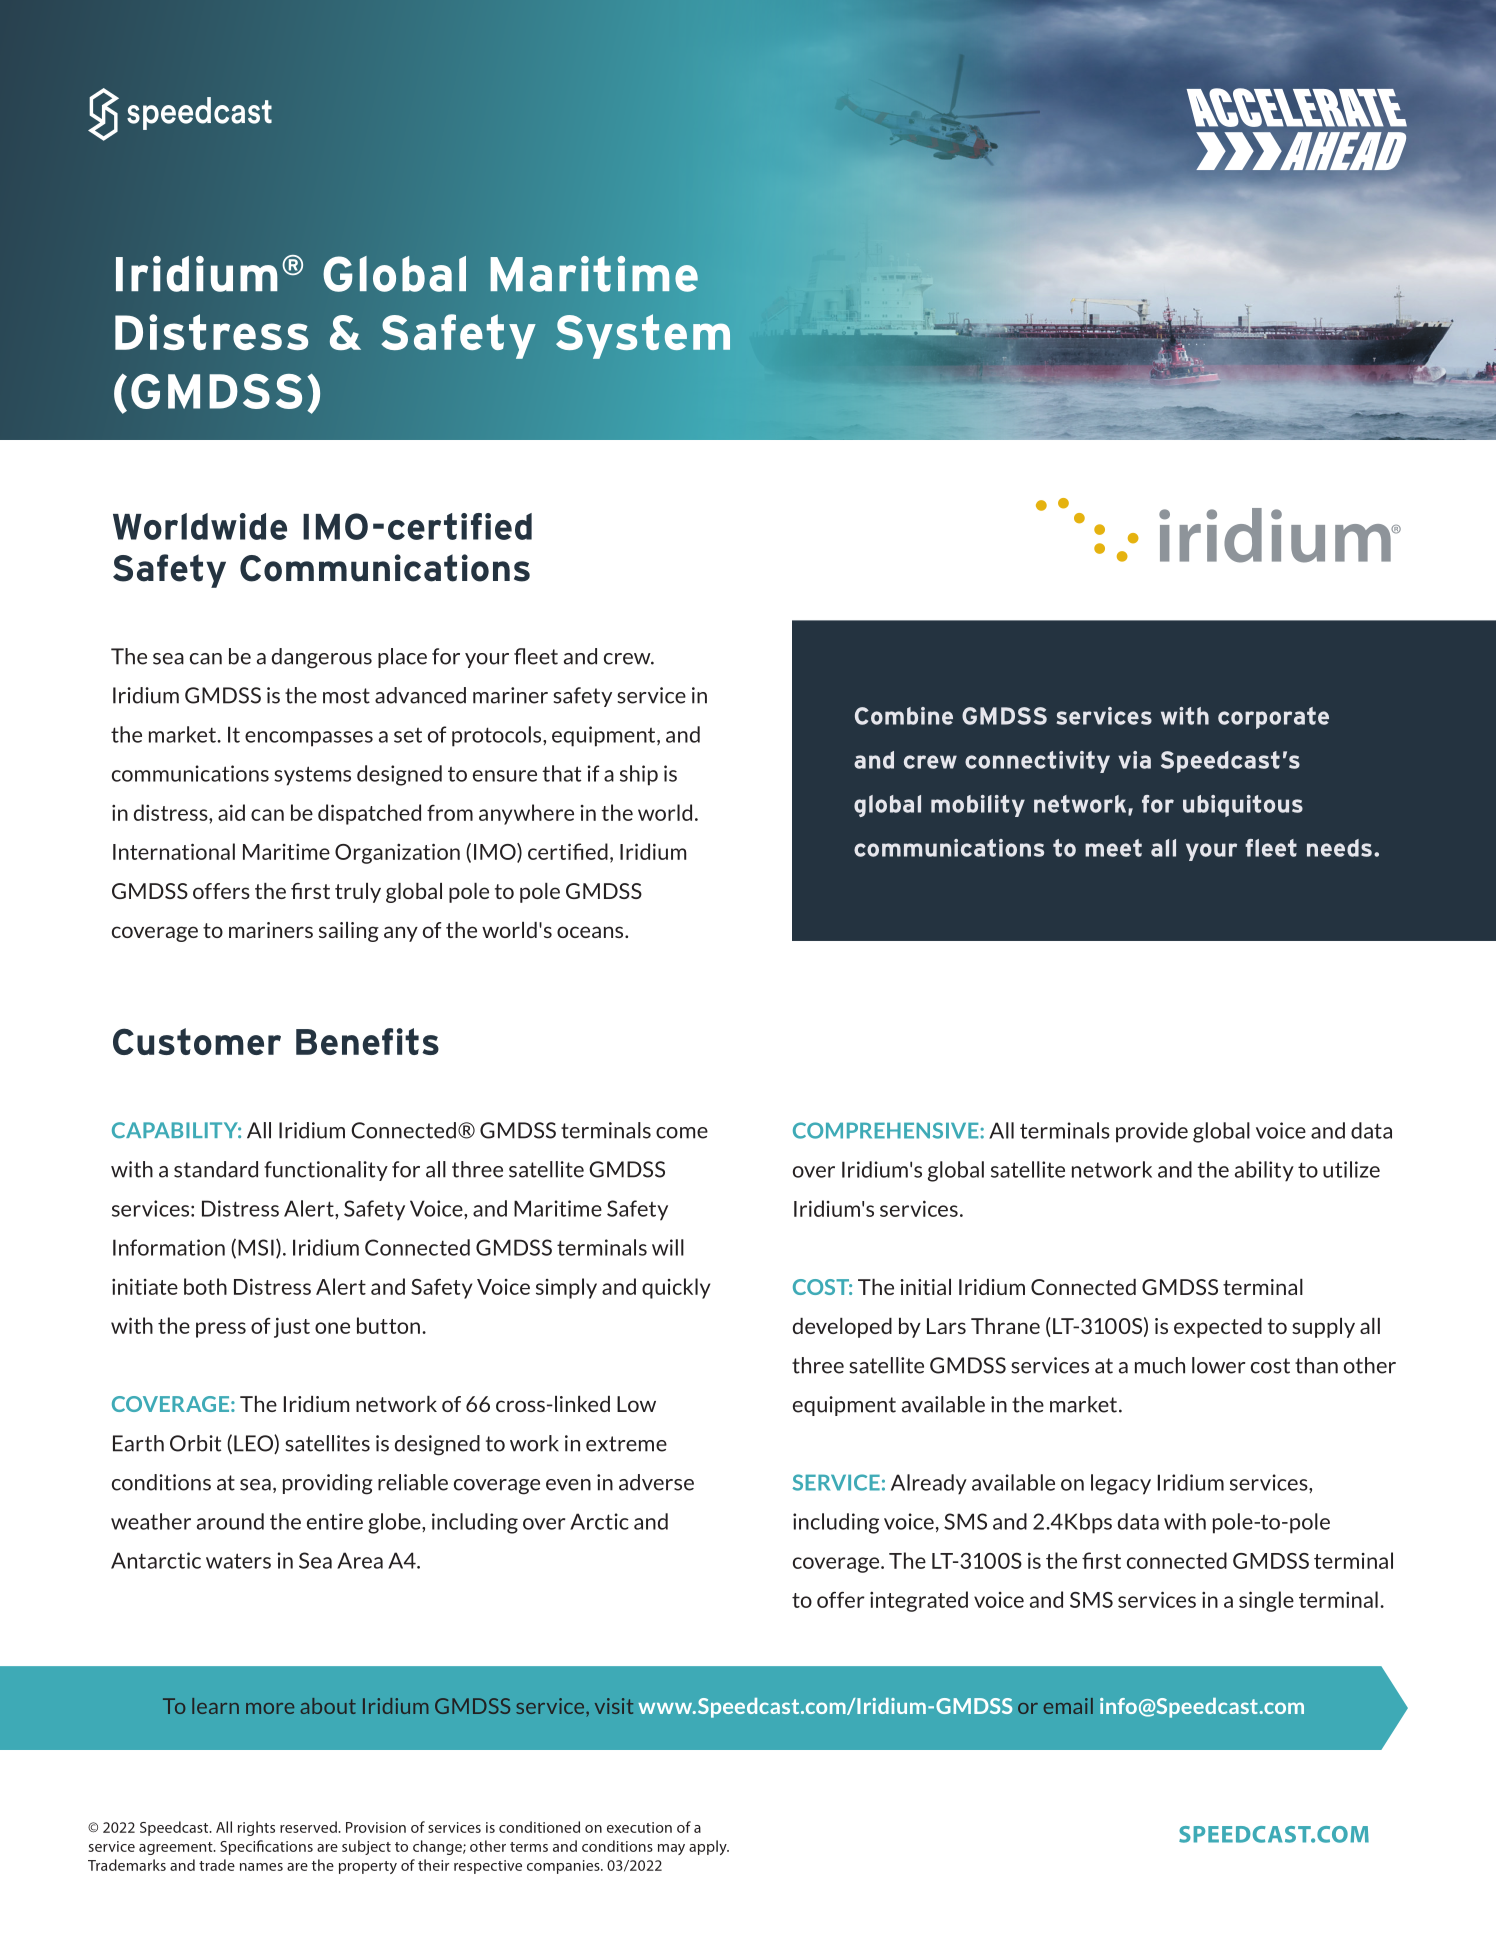  Describe the element at coordinates (292, 1327) in the image. I see `just` at that location.
